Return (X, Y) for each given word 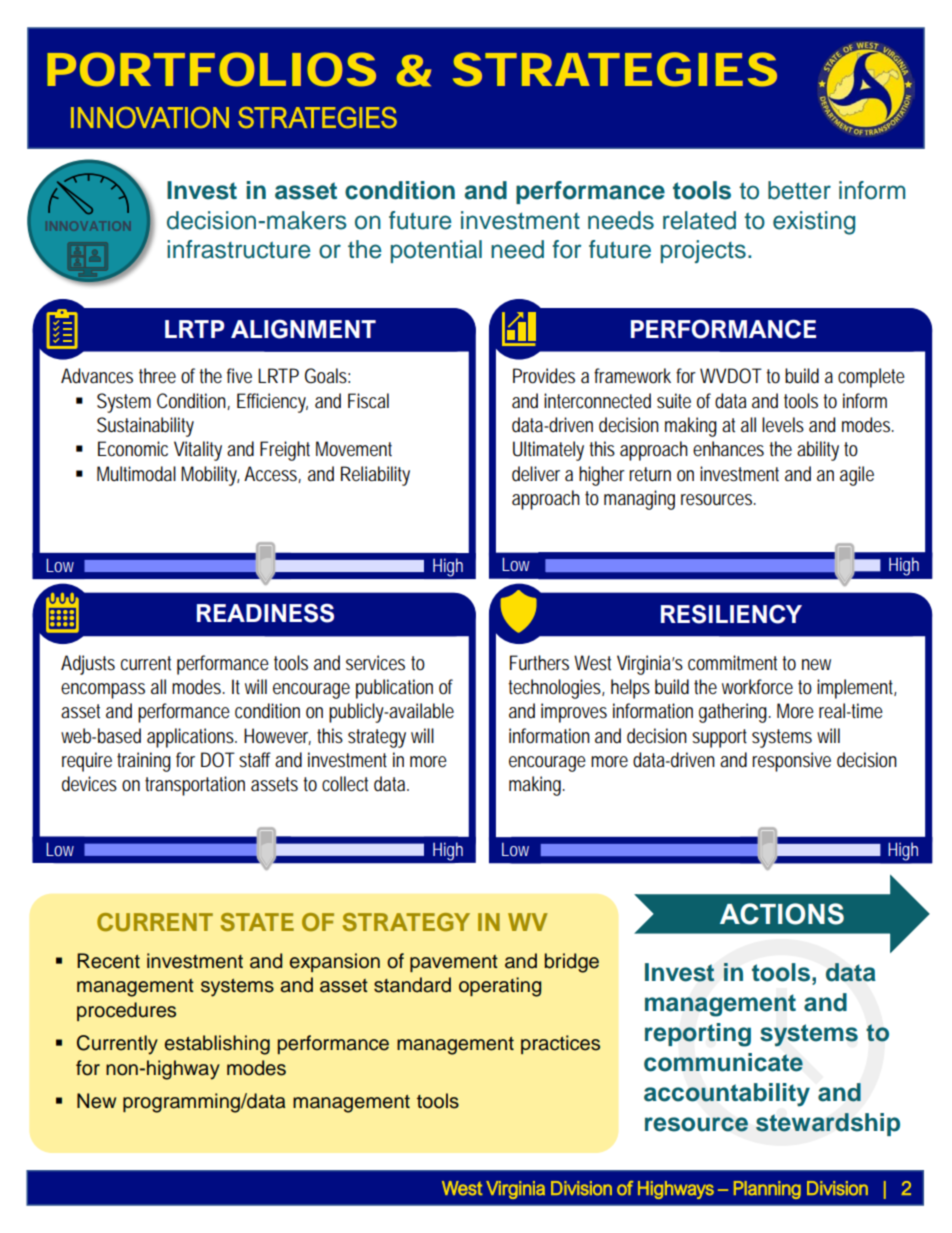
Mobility (210, 476)
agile (857, 476)
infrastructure (239, 249)
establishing (217, 1045)
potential (436, 251)
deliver (536, 474)
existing (814, 223)
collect (345, 784)
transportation (195, 786)
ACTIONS (782, 914)
